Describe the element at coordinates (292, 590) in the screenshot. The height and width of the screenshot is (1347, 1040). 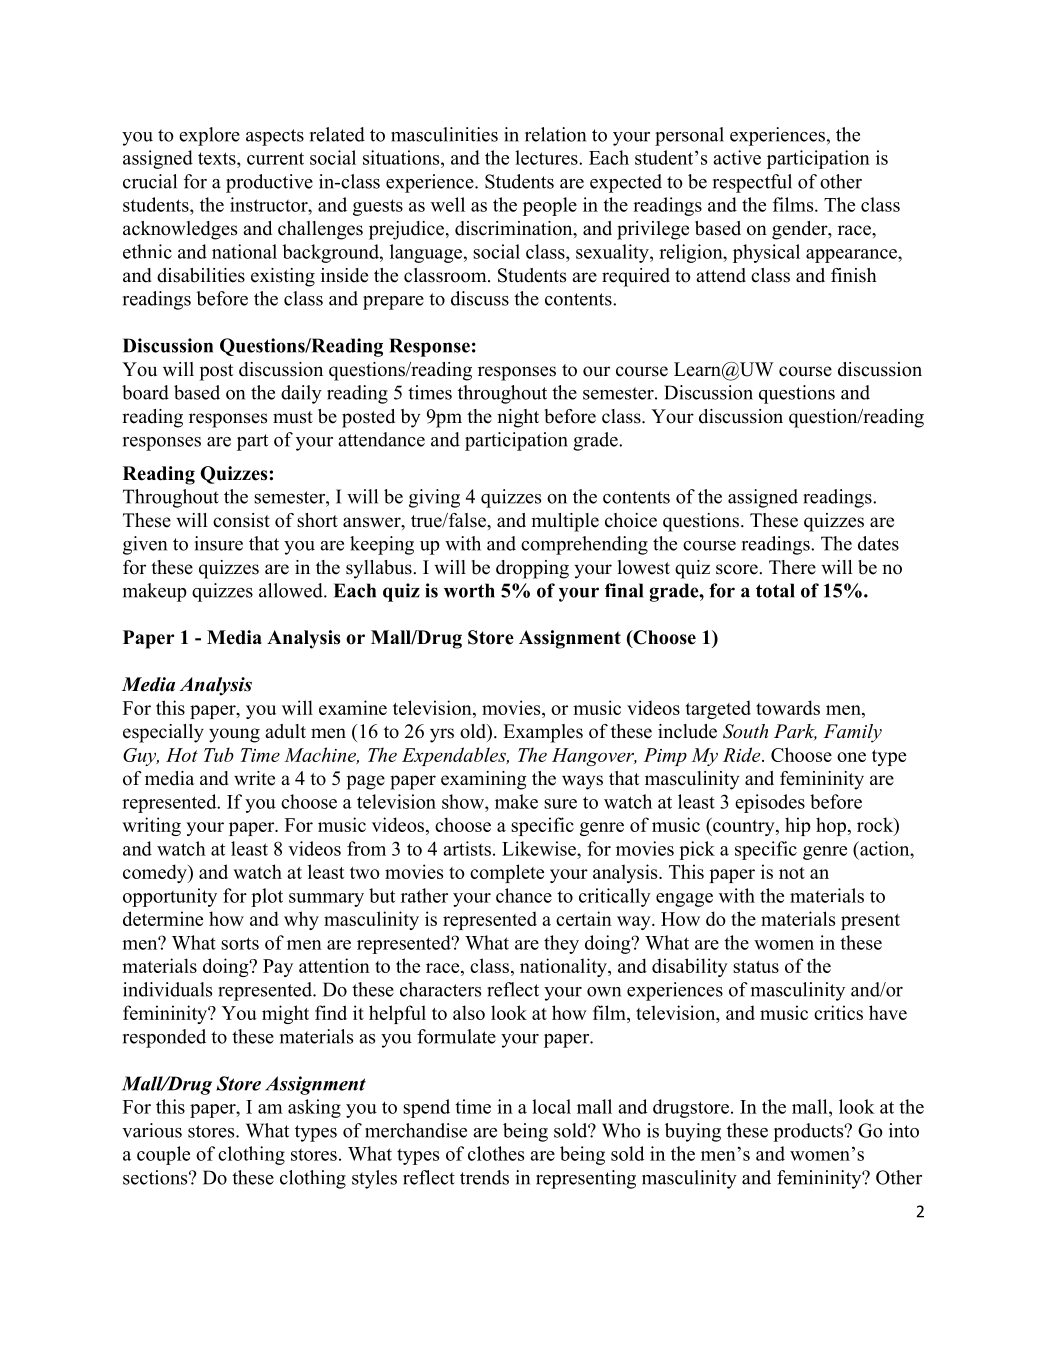
I see `allowed` at that location.
